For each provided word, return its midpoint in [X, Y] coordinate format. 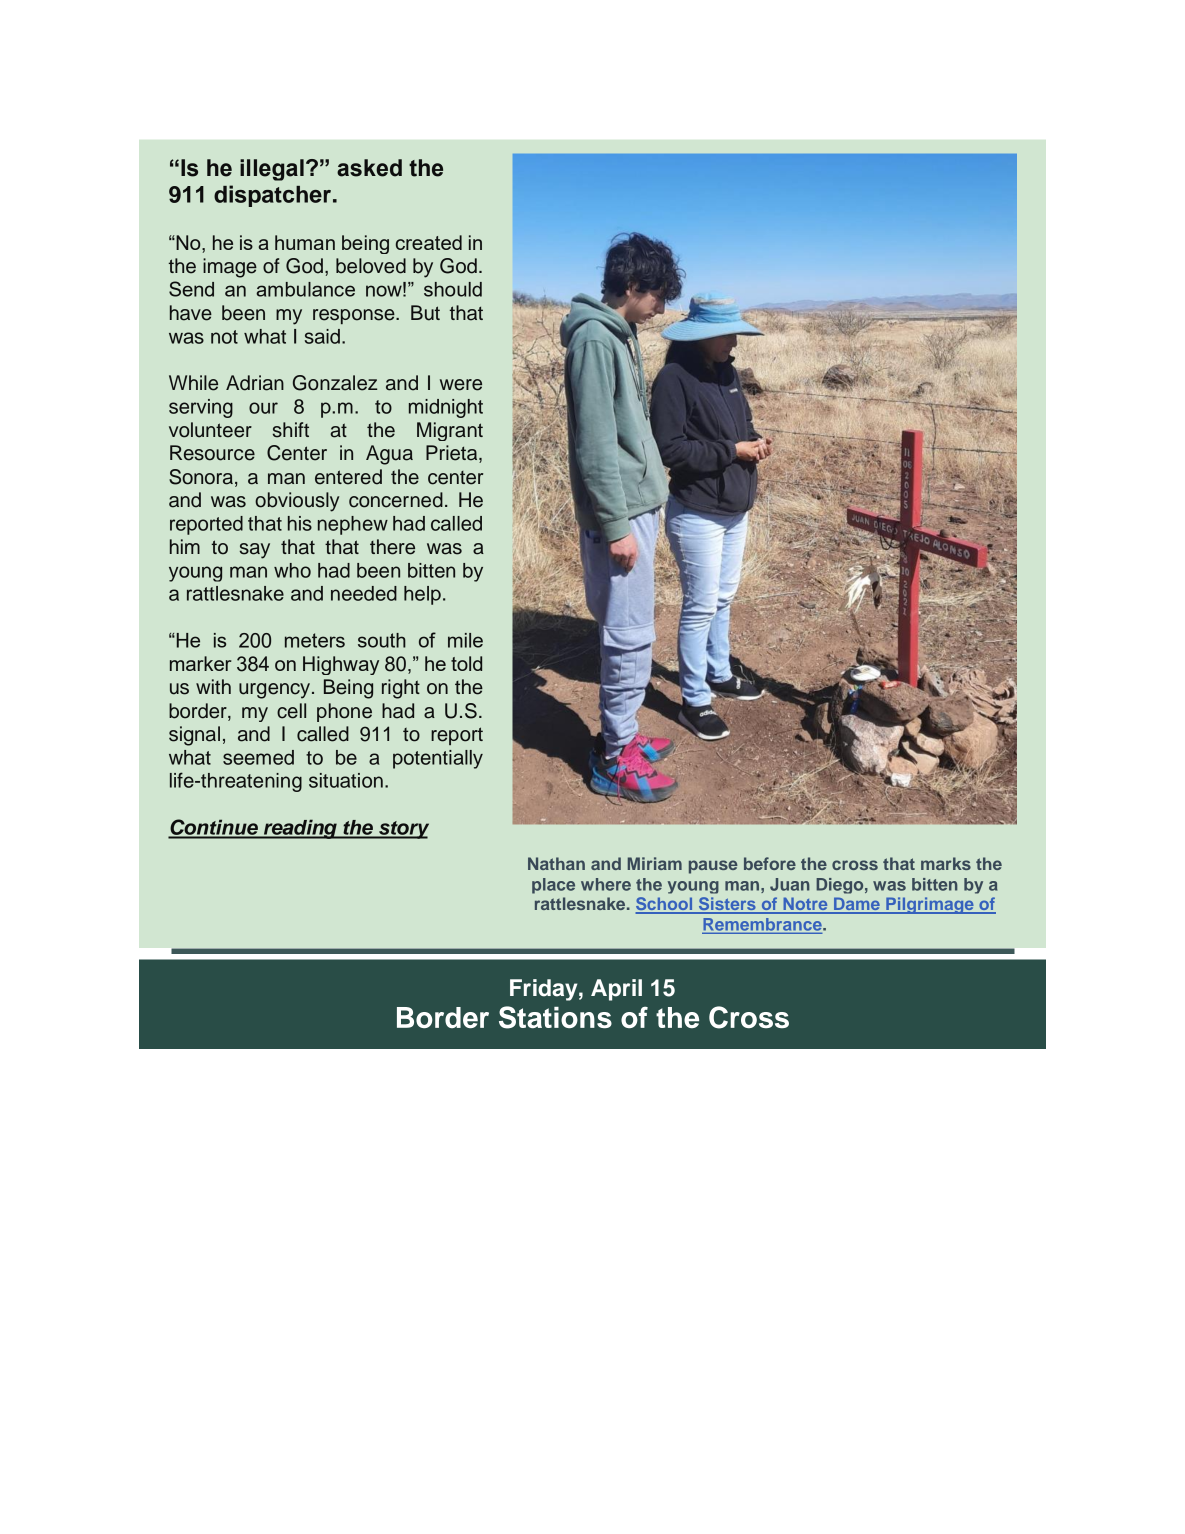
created [429, 242]
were [461, 385]
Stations [555, 1017]
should [453, 289]
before [770, 863]
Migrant [450, 431]
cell [291, 711]
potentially [438, 759]
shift [291, 430]
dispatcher [272, 196]
